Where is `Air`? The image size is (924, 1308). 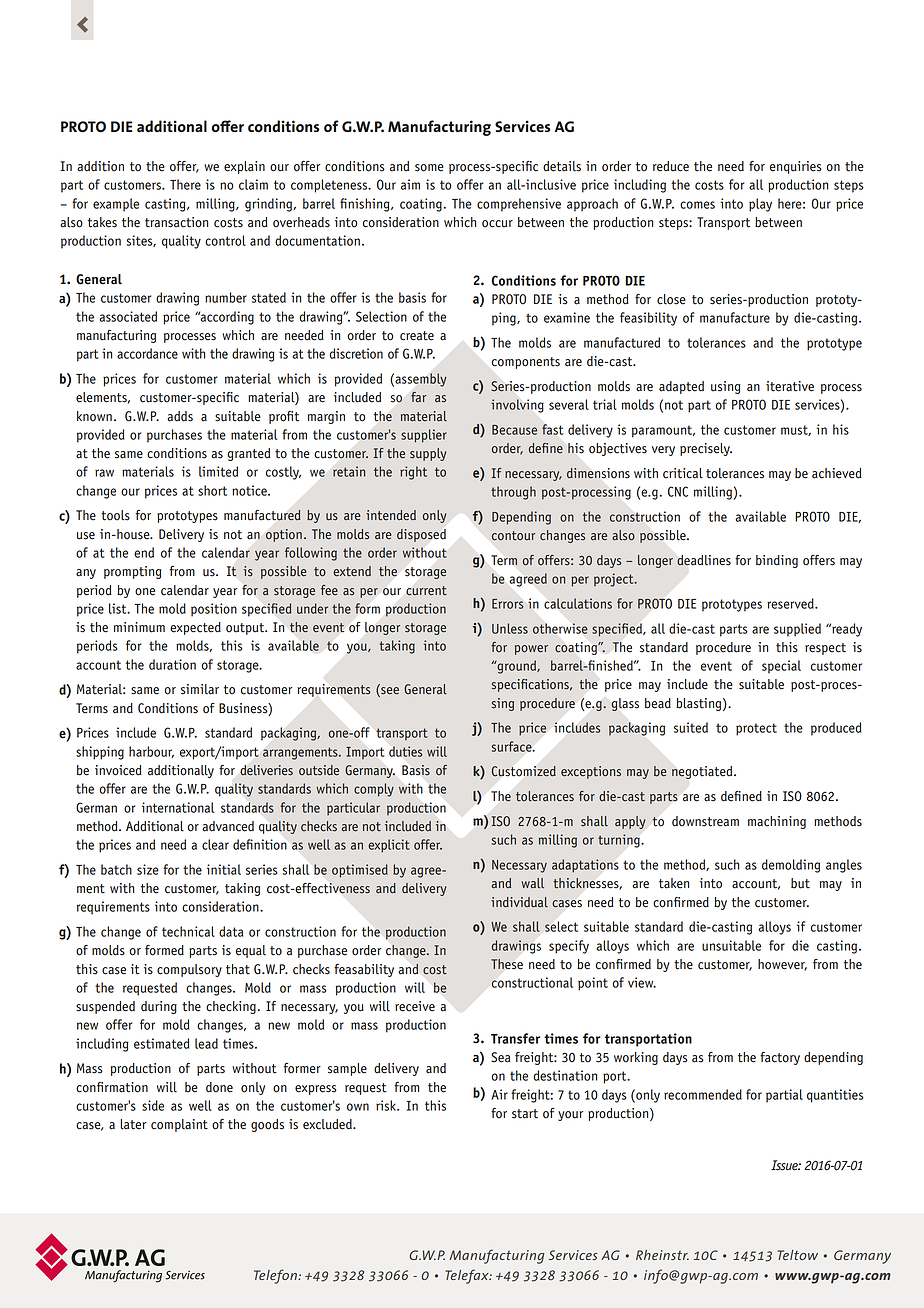 Air is located at coordinates (499, 1094).
